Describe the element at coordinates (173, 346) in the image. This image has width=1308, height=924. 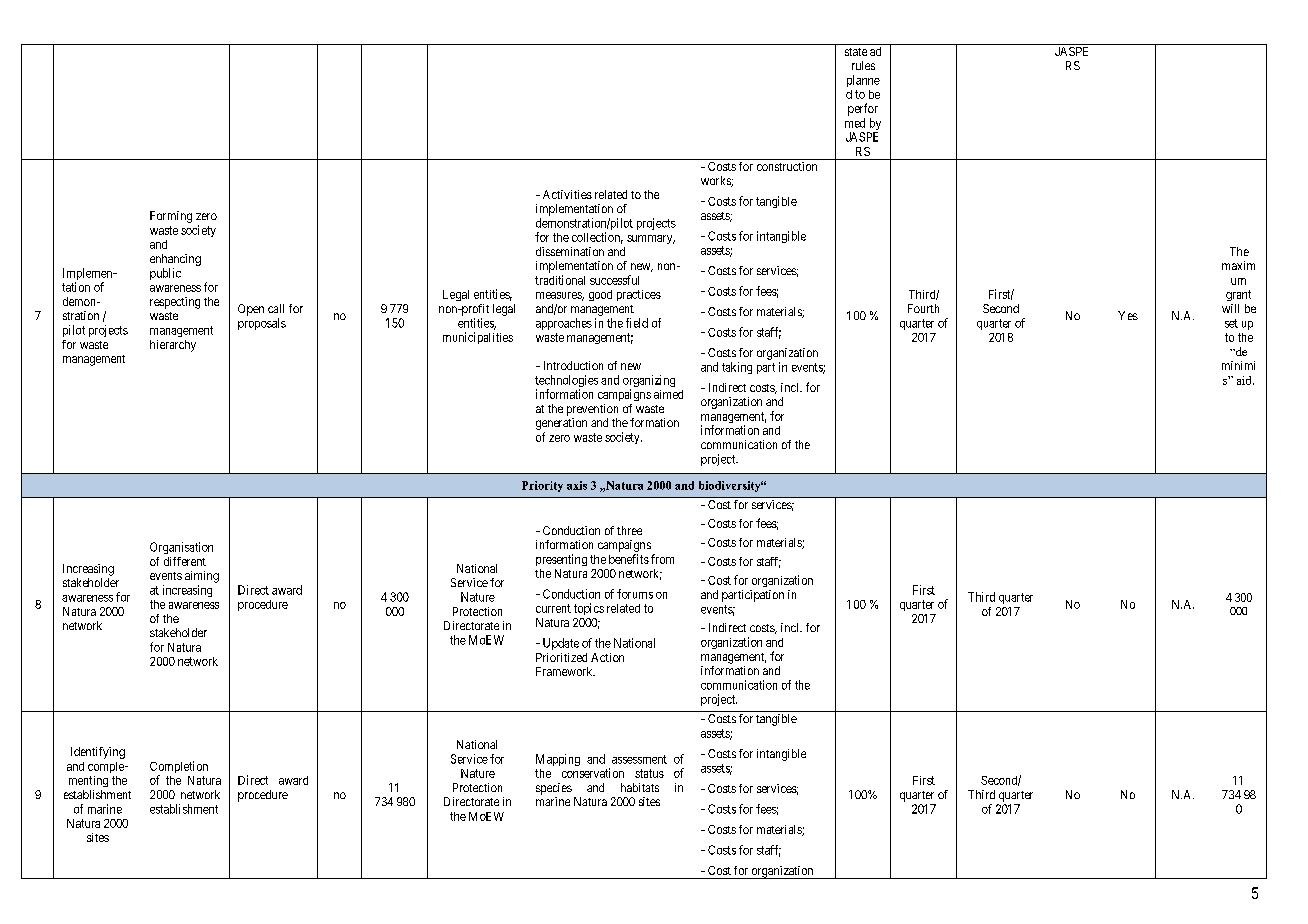
I see `hierarchy` at that location.
